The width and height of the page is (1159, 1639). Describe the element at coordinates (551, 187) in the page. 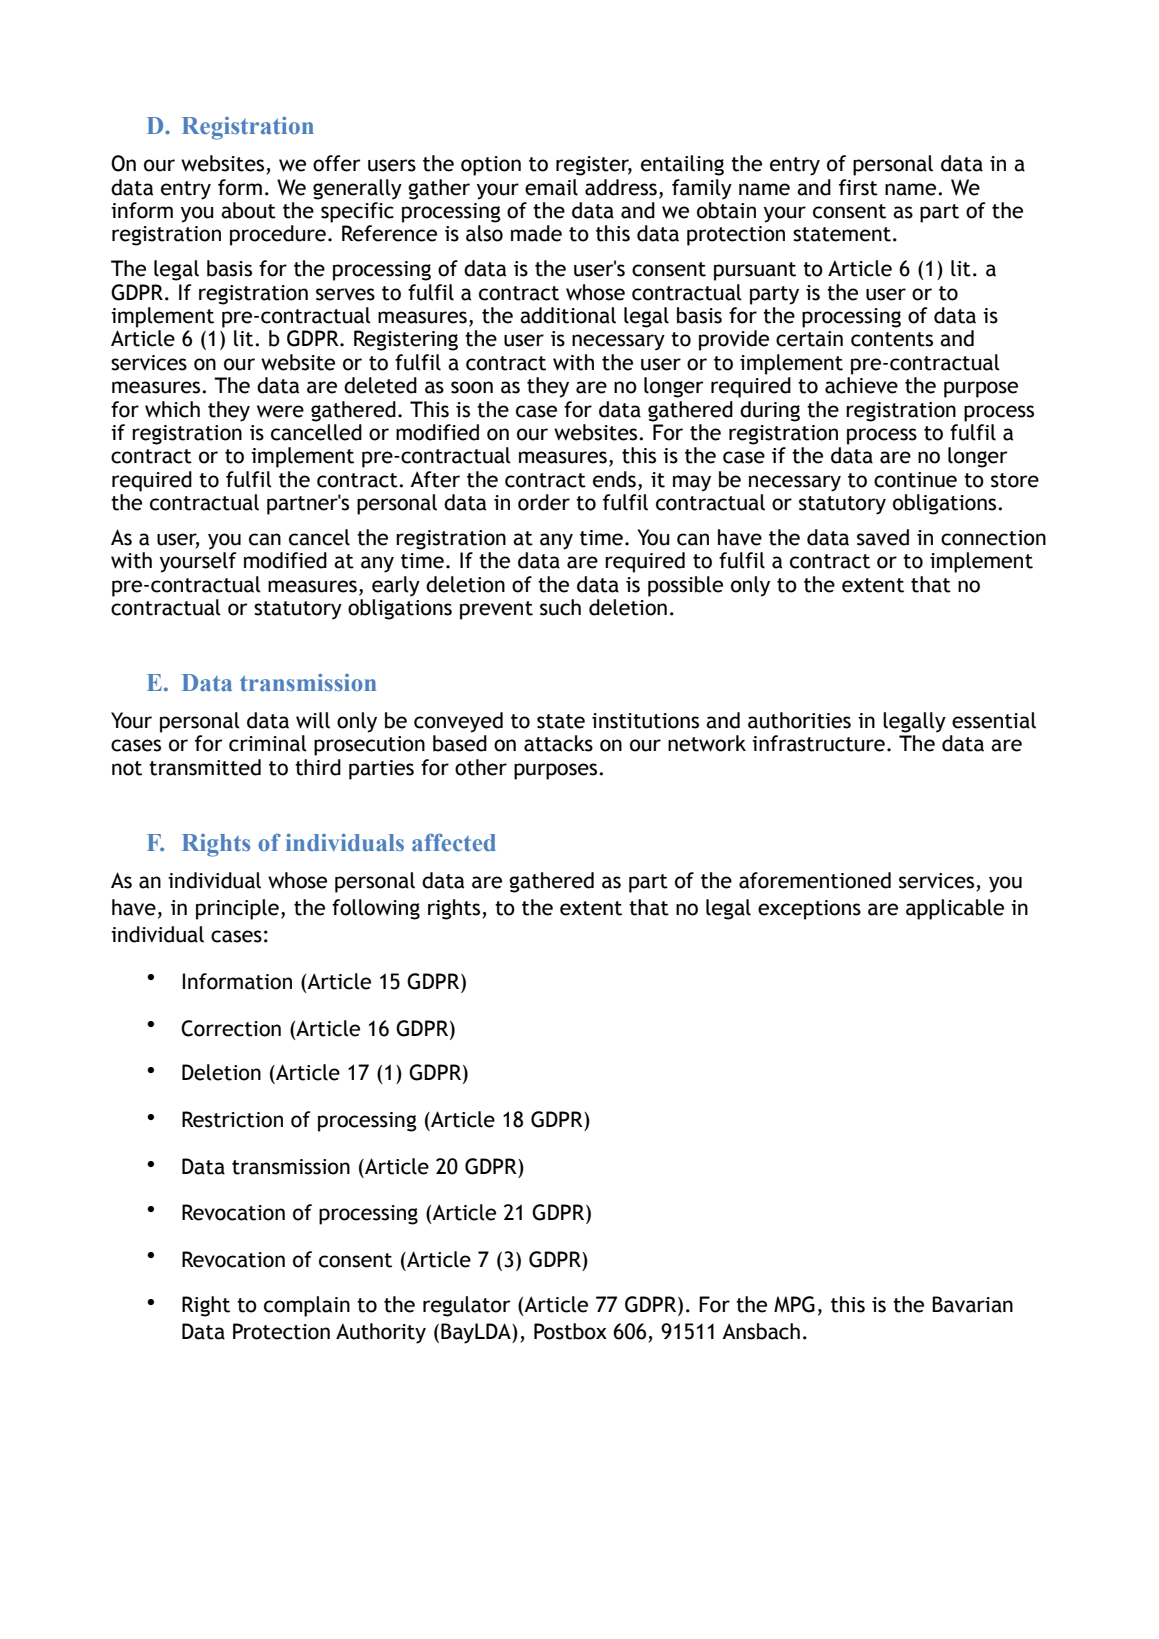

I see `email` at that location.
